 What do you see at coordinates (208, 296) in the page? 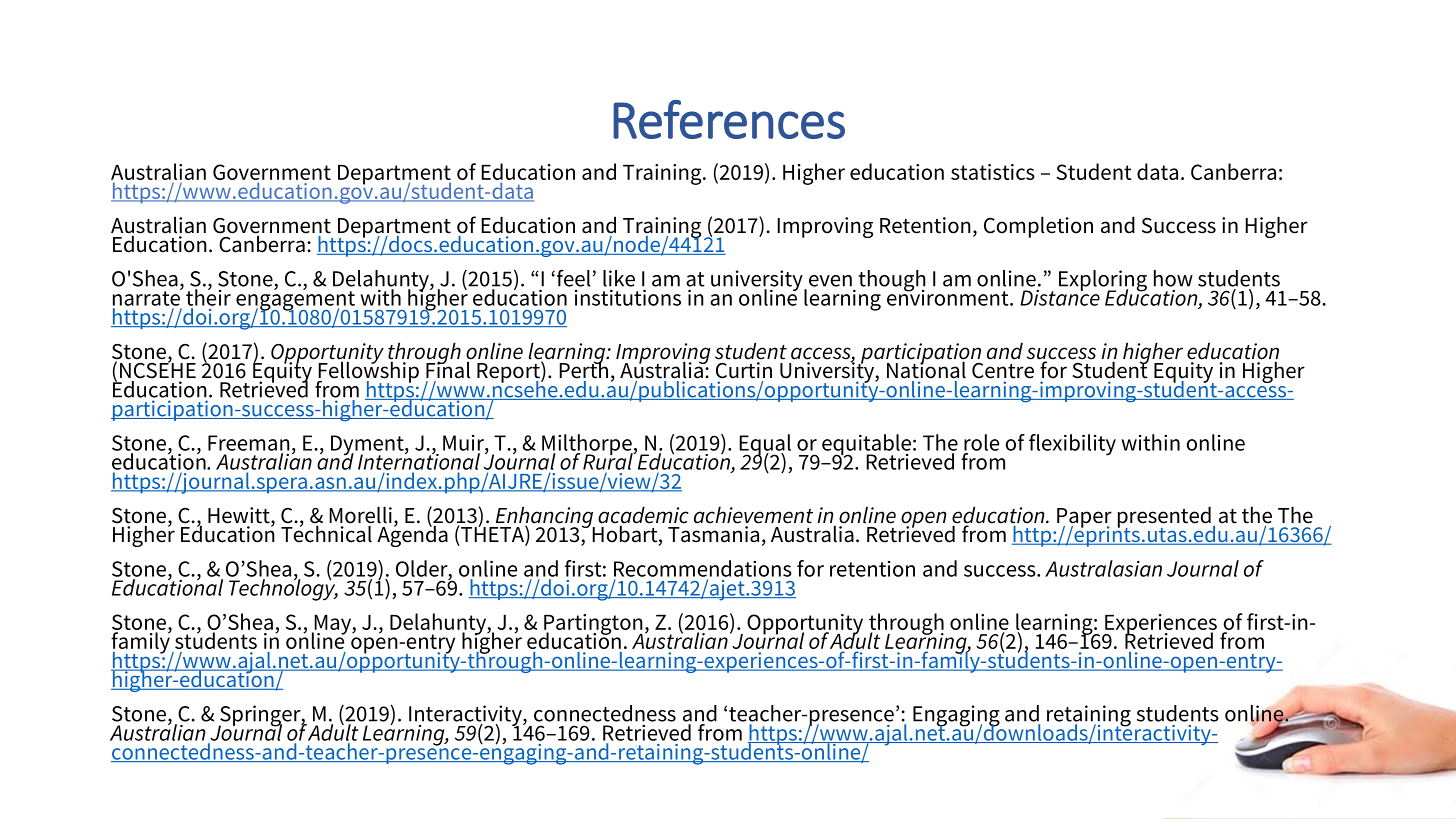
I see `their` at bounding box center [208, 296].
